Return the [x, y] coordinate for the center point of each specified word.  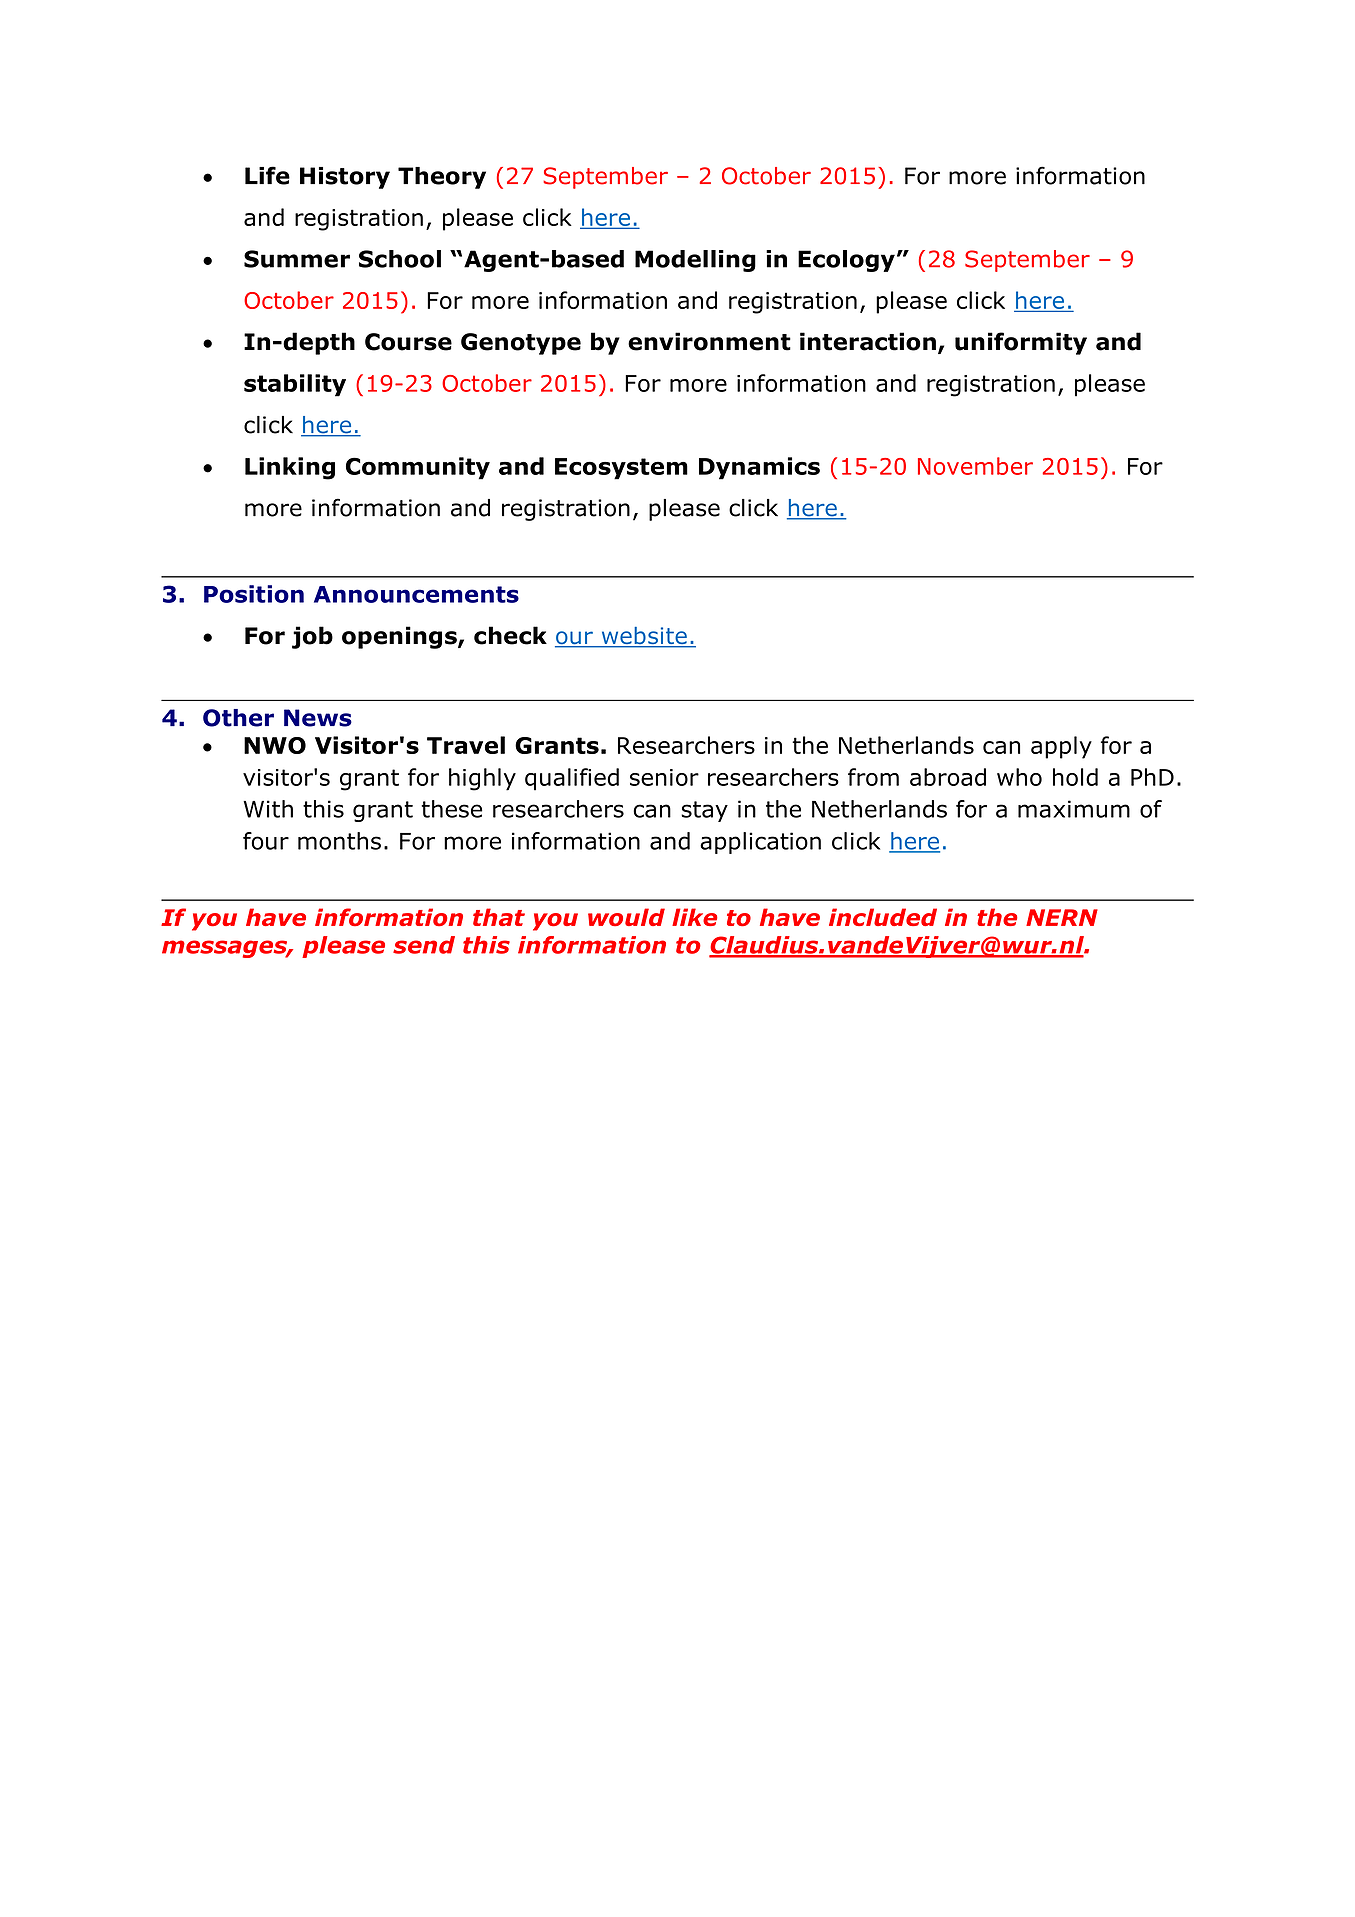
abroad [948, 777]
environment [709, 341]
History [345, 178]
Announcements [416, 594]
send [424, 945]
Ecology [846, 261]
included [883, 917]
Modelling [695, 261]
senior [664, 777]
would [626, 917]
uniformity [1021, 343]
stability [295, 385]
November [975, 466]
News [318, 718]
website [644, 637]
